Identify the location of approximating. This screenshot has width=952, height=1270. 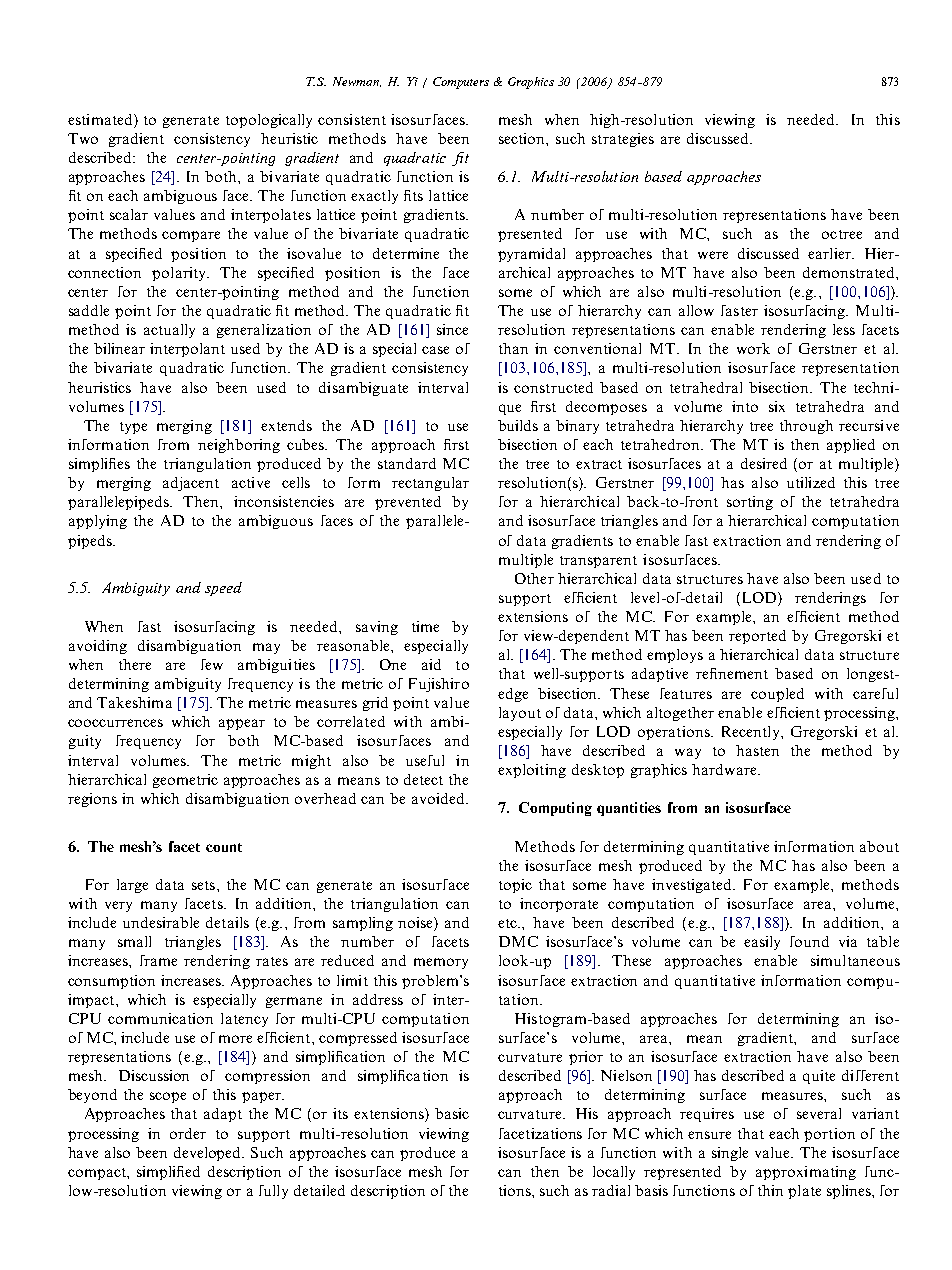
(806, 1173).
